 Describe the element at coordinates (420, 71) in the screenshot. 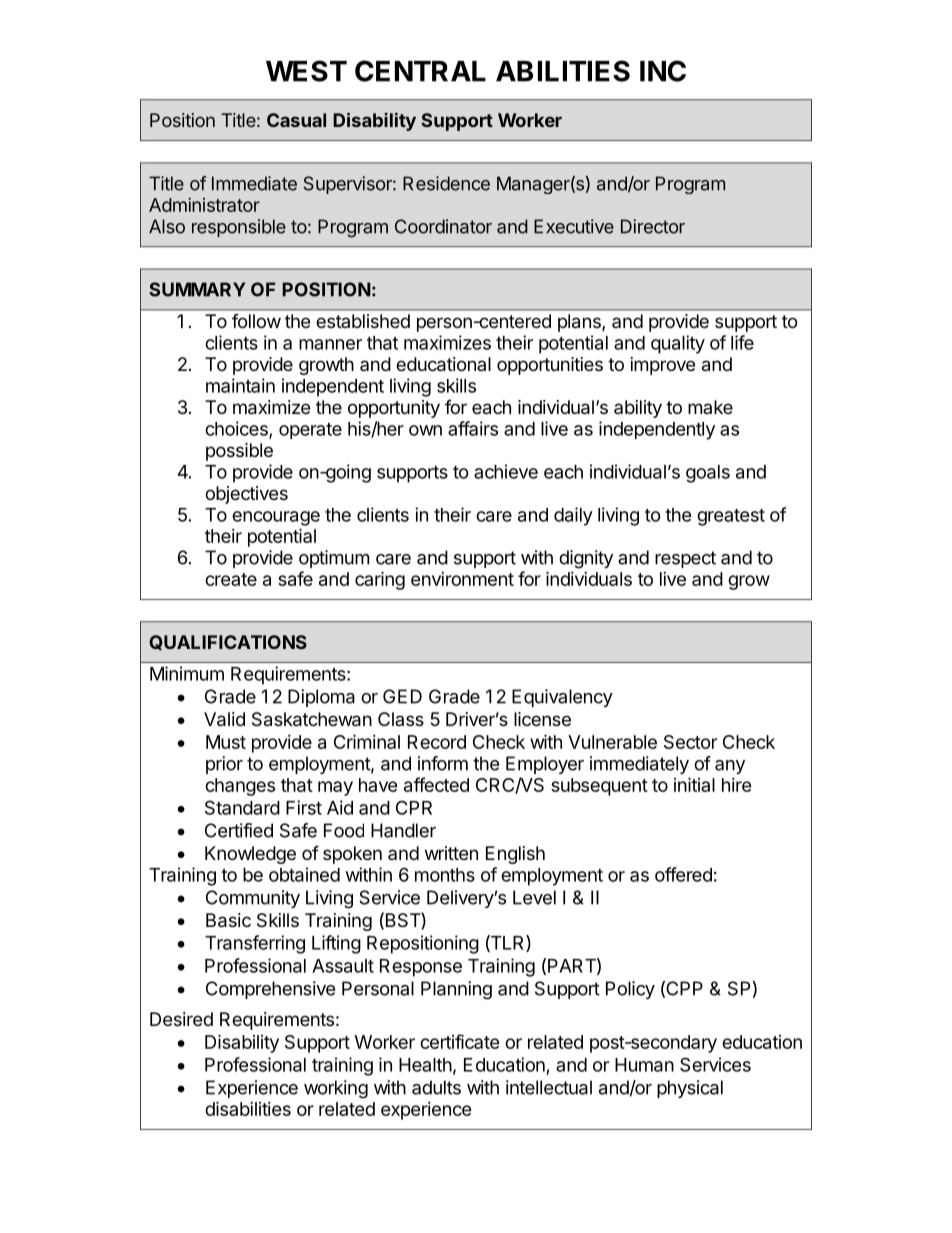

I see `CENTRAL` at that location.
